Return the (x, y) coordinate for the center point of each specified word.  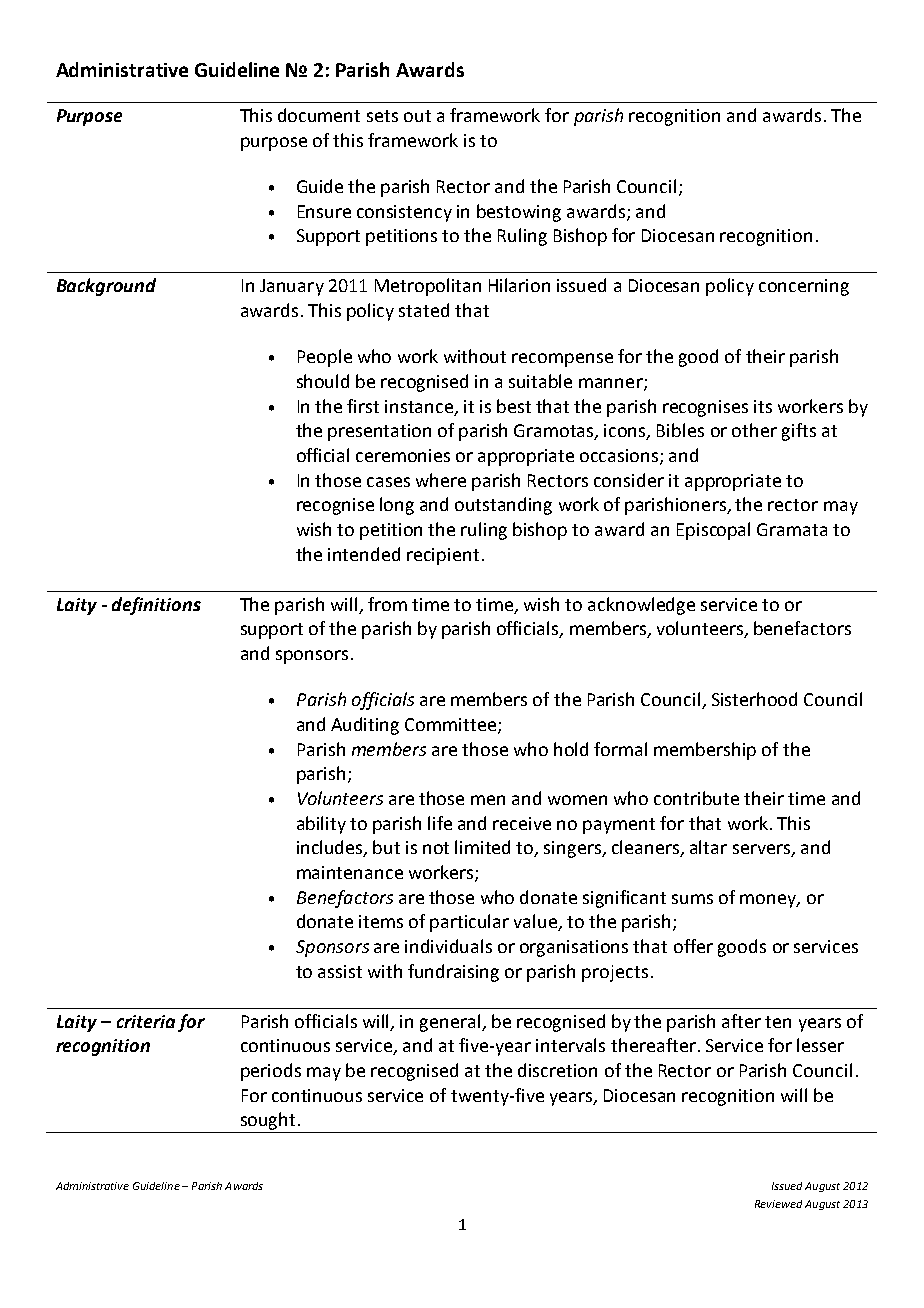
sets (382, 116)
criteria (146, 1021)
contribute (696, 798)
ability (321, 825)
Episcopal (713, 531)
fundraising (453, 973)
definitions (156, 606)
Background (106, 287)
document (319, 115)
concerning (804, 287)
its (763, 406)
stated (424, 310)
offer (693, 946)
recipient (443, 556)
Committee (452, 726)
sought (268, 1121)
